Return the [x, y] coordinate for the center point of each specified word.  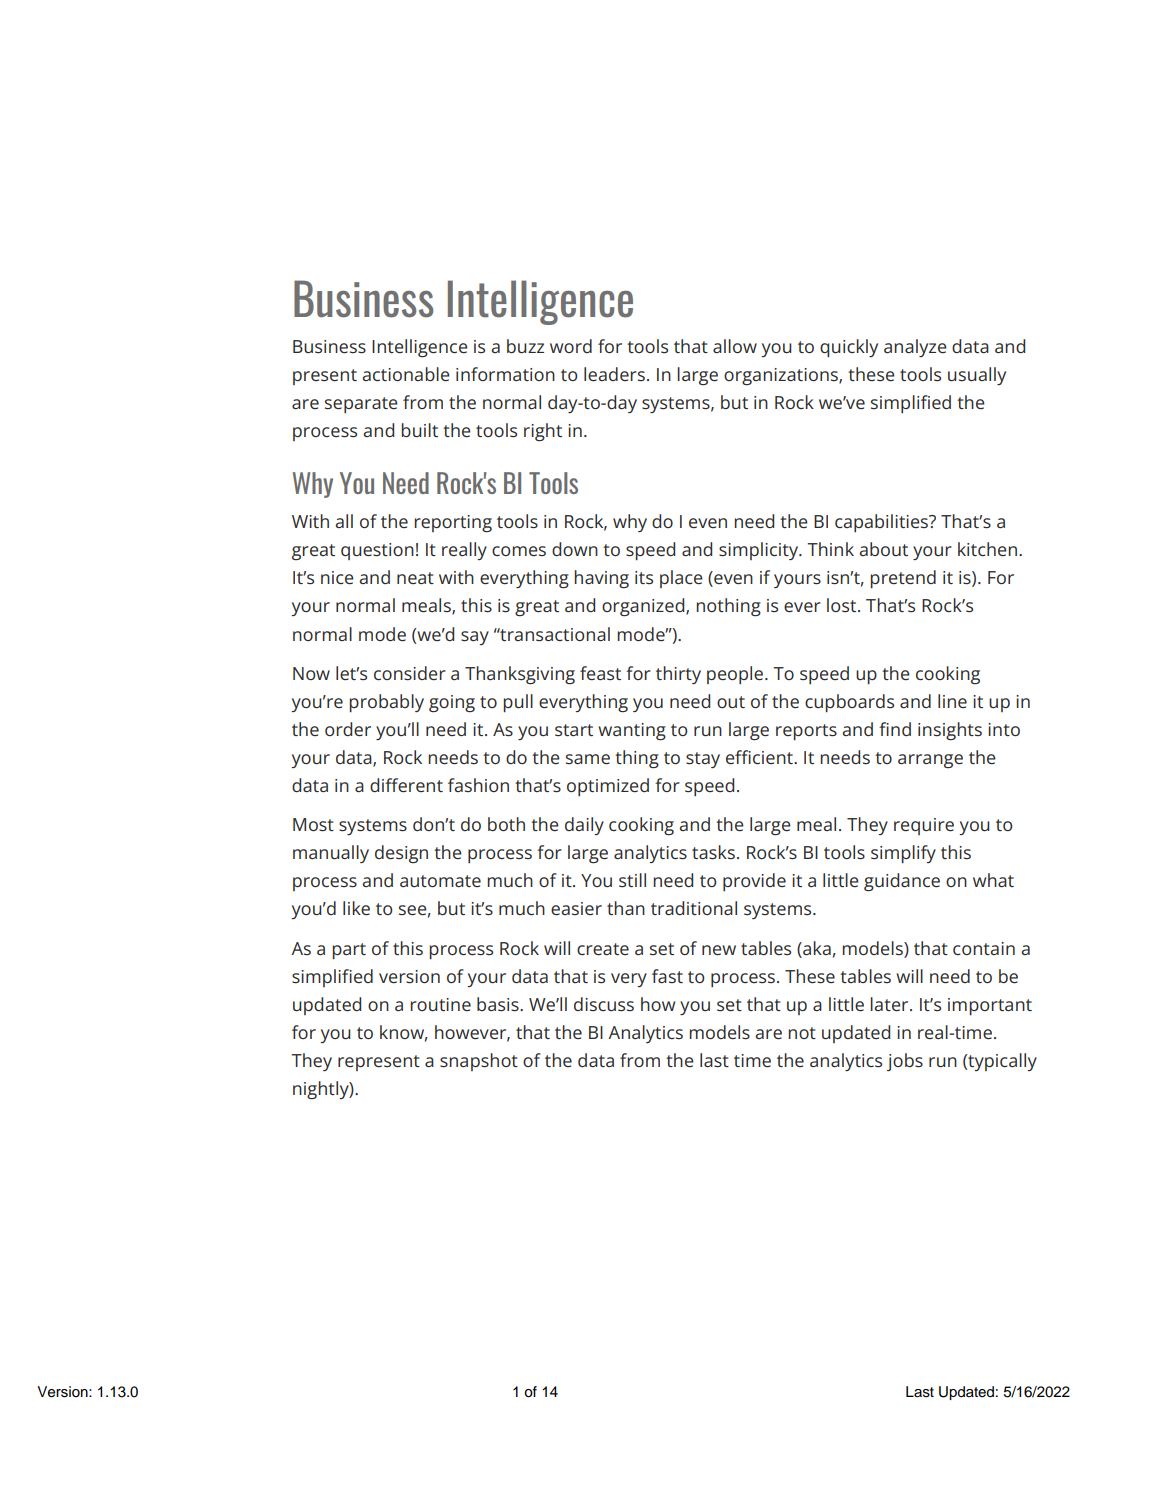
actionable [406, 374]
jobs [905, 1062]
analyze [915, 348]
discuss [604, 1004]
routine [440, 1004]
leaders [614, 374]
